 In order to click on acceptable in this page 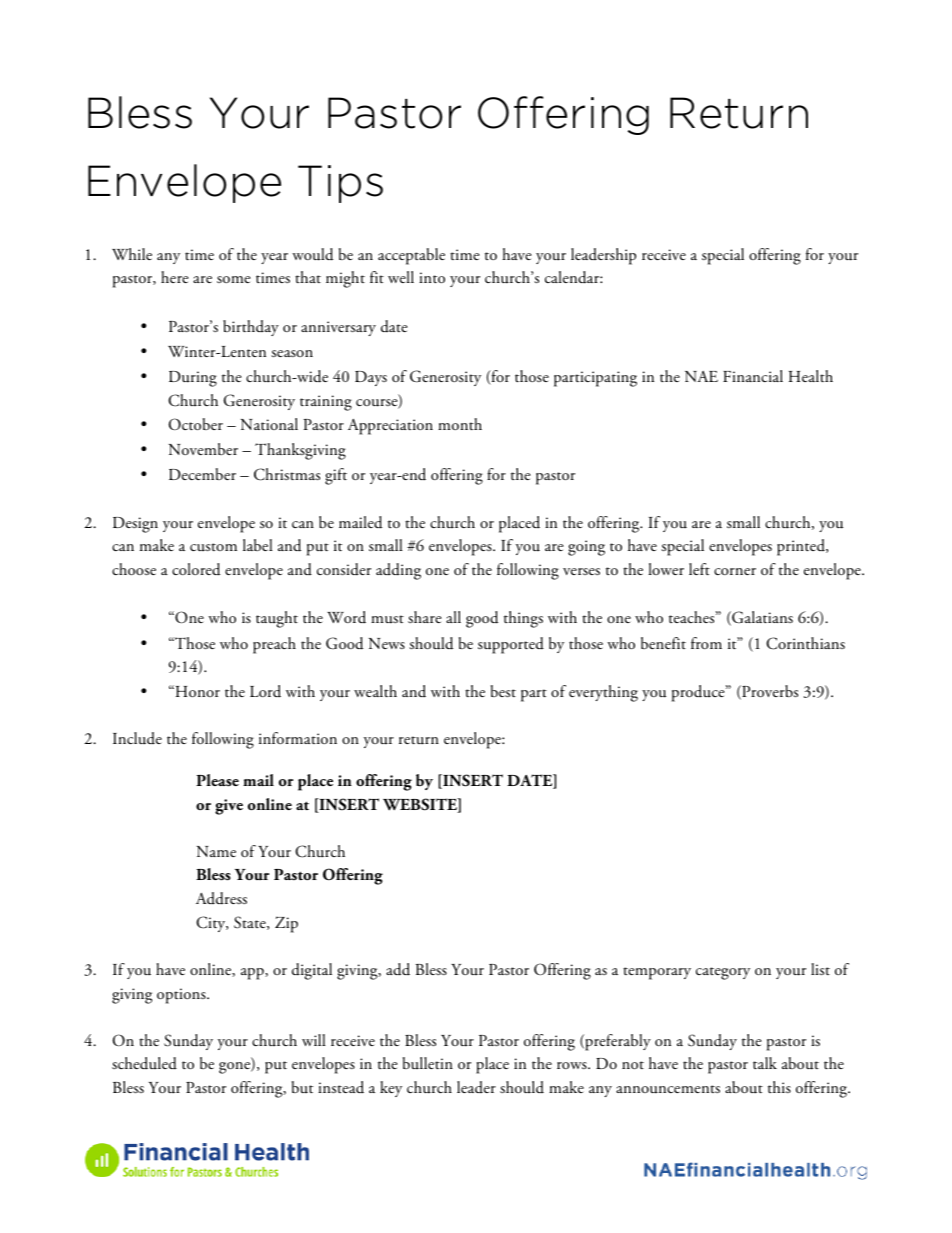, I will do `click(411, 256)`.
